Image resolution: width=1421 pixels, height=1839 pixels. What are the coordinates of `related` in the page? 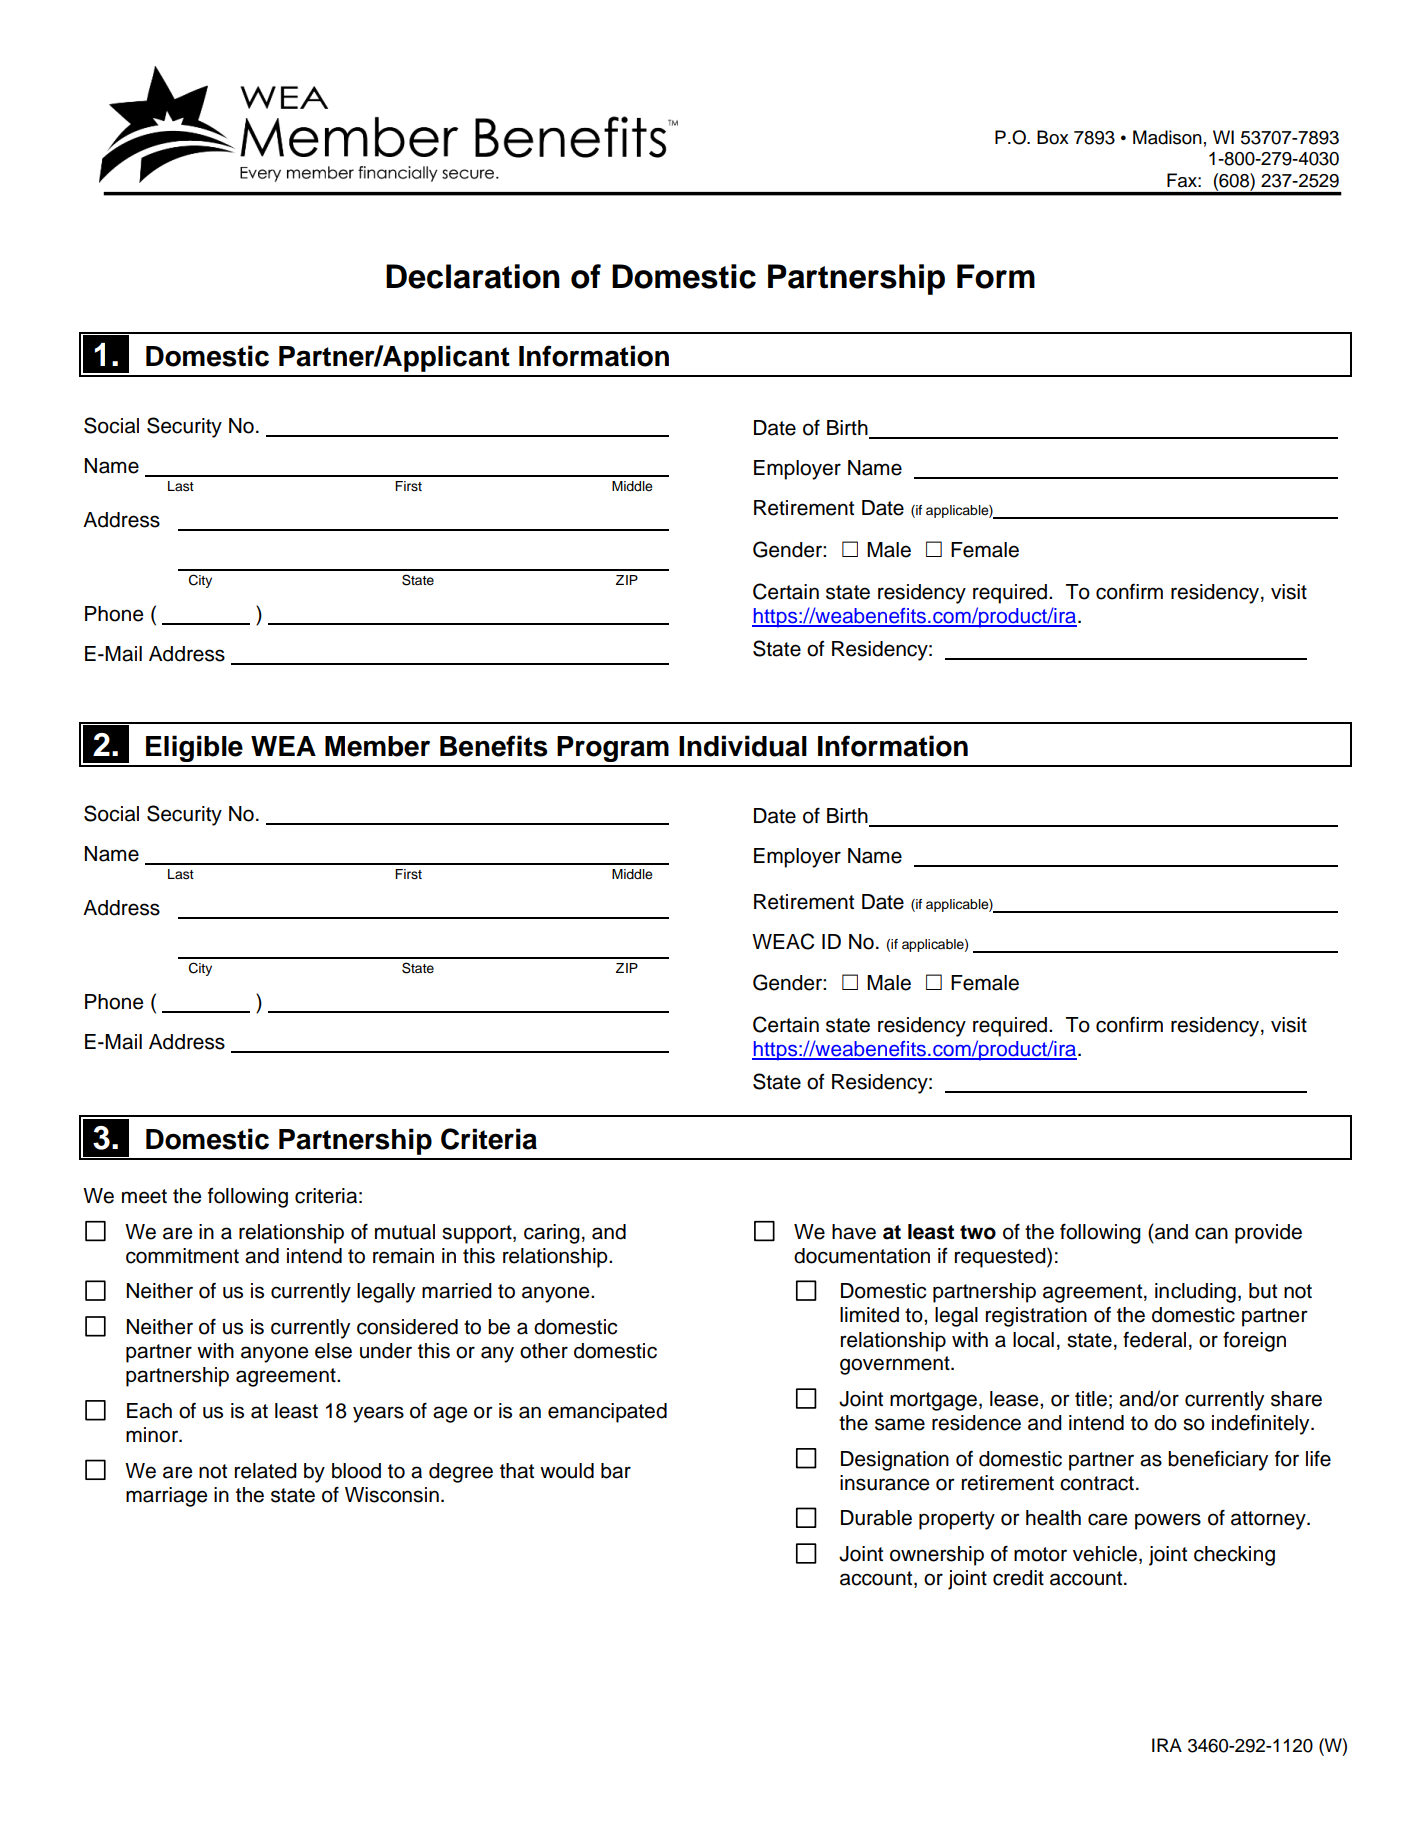 It's located at (266, 1471).
